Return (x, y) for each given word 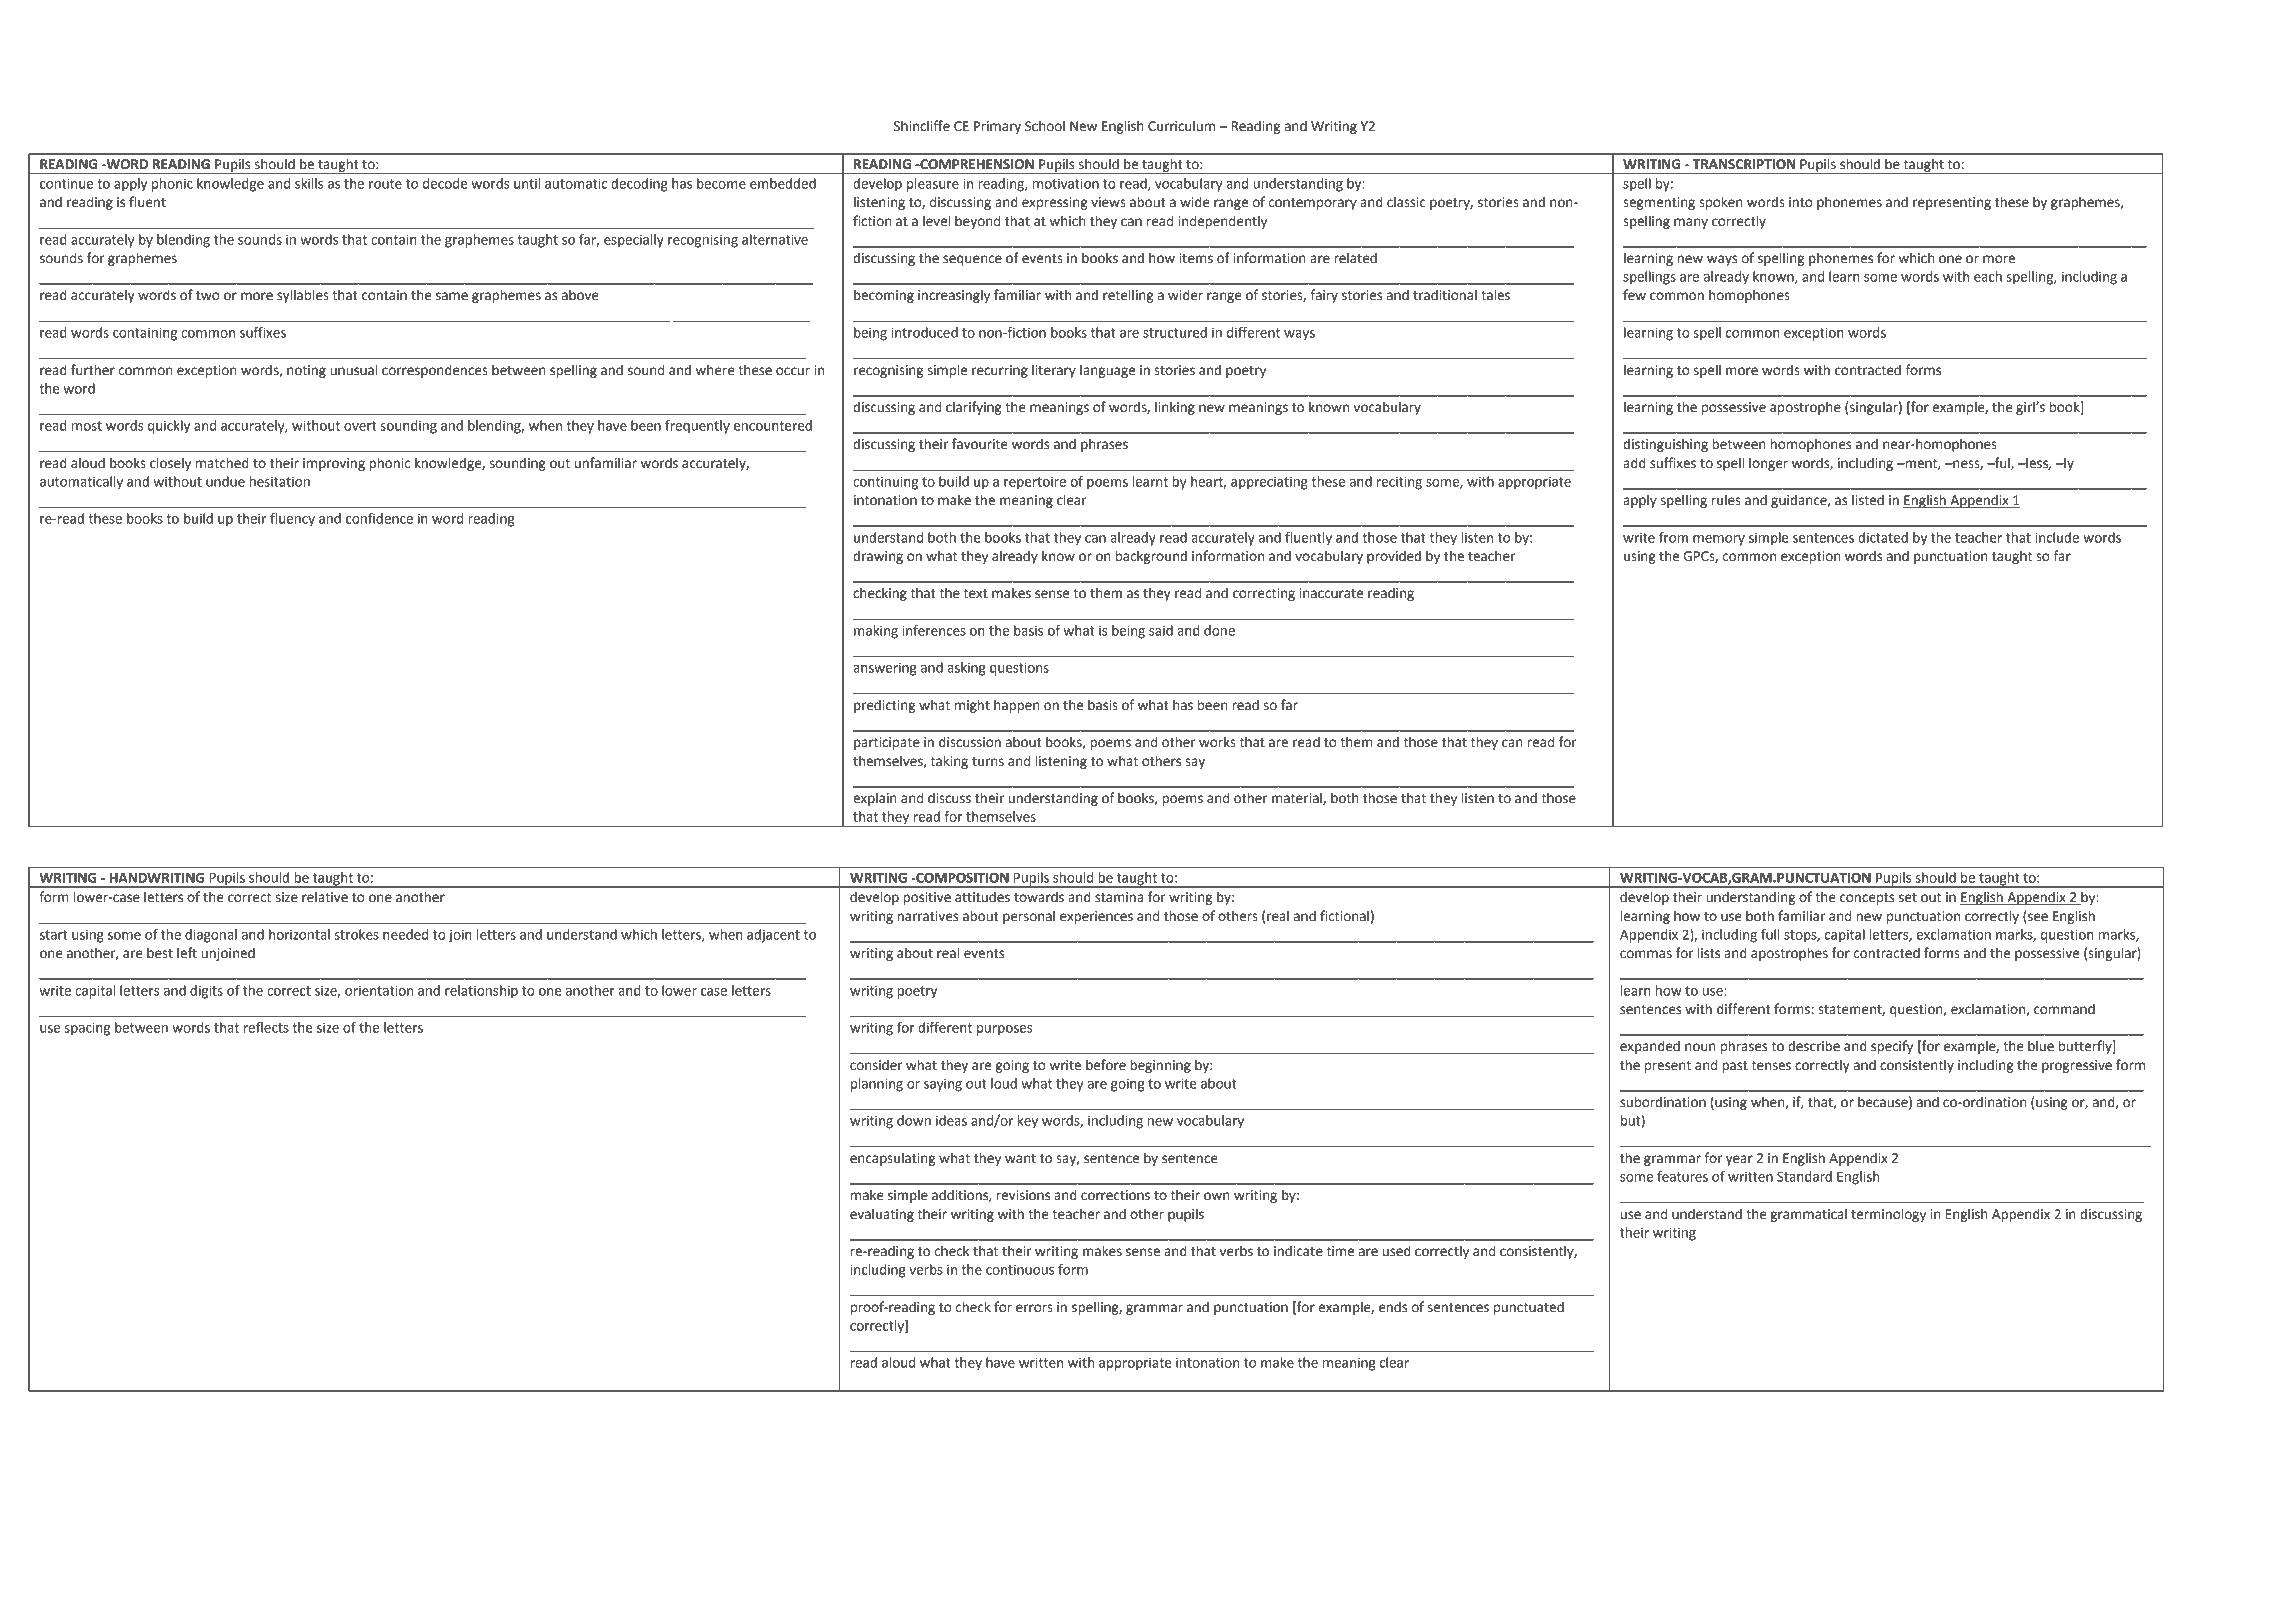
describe (1814, 1046)
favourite (980, 444)
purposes (1005, 1030)
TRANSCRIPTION (1744, 164)
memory (1719, 540)
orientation (379, 990)
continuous (1020, 1269)
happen (1017, 706)
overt (360, 426)
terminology (1888, 1215)
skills (309, 183)
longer (1768, 464)
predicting (884, 706)
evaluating (882, 1215)
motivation (1066, 183)
